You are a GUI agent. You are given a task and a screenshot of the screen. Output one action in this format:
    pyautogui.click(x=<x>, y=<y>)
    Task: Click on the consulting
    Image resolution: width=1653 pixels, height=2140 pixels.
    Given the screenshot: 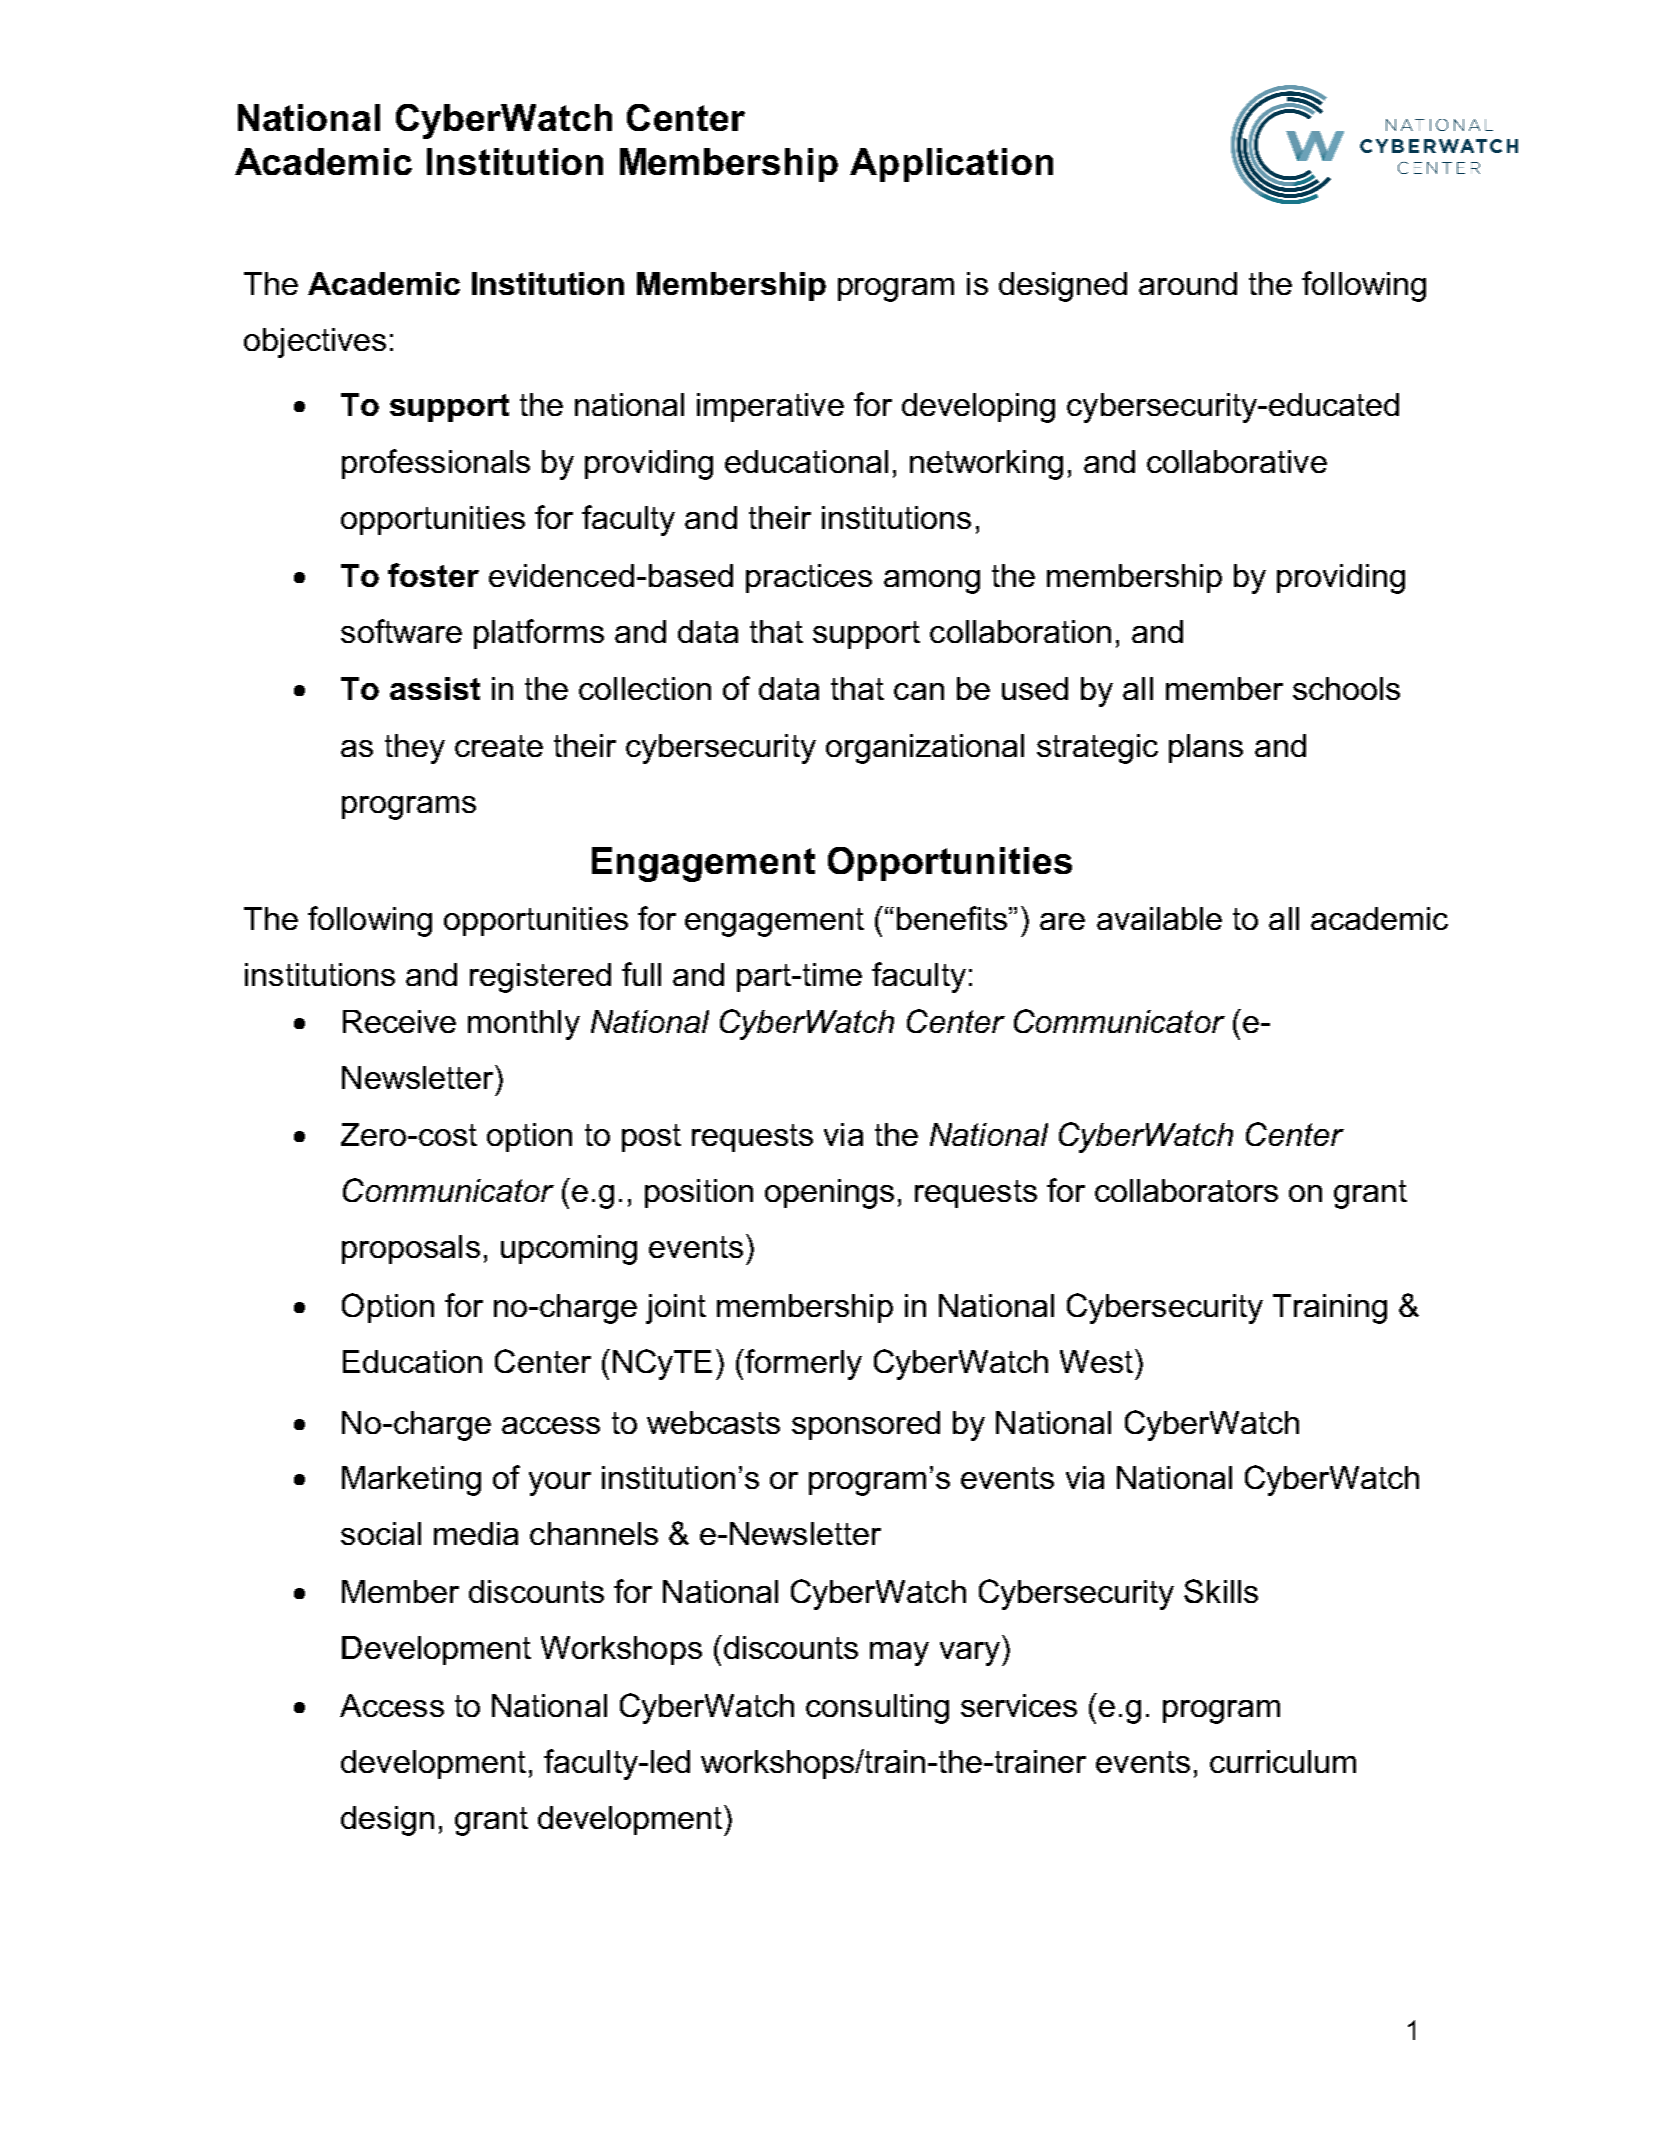 What is the action you would take?
    pyautogui.click(x=877, y=1709)
